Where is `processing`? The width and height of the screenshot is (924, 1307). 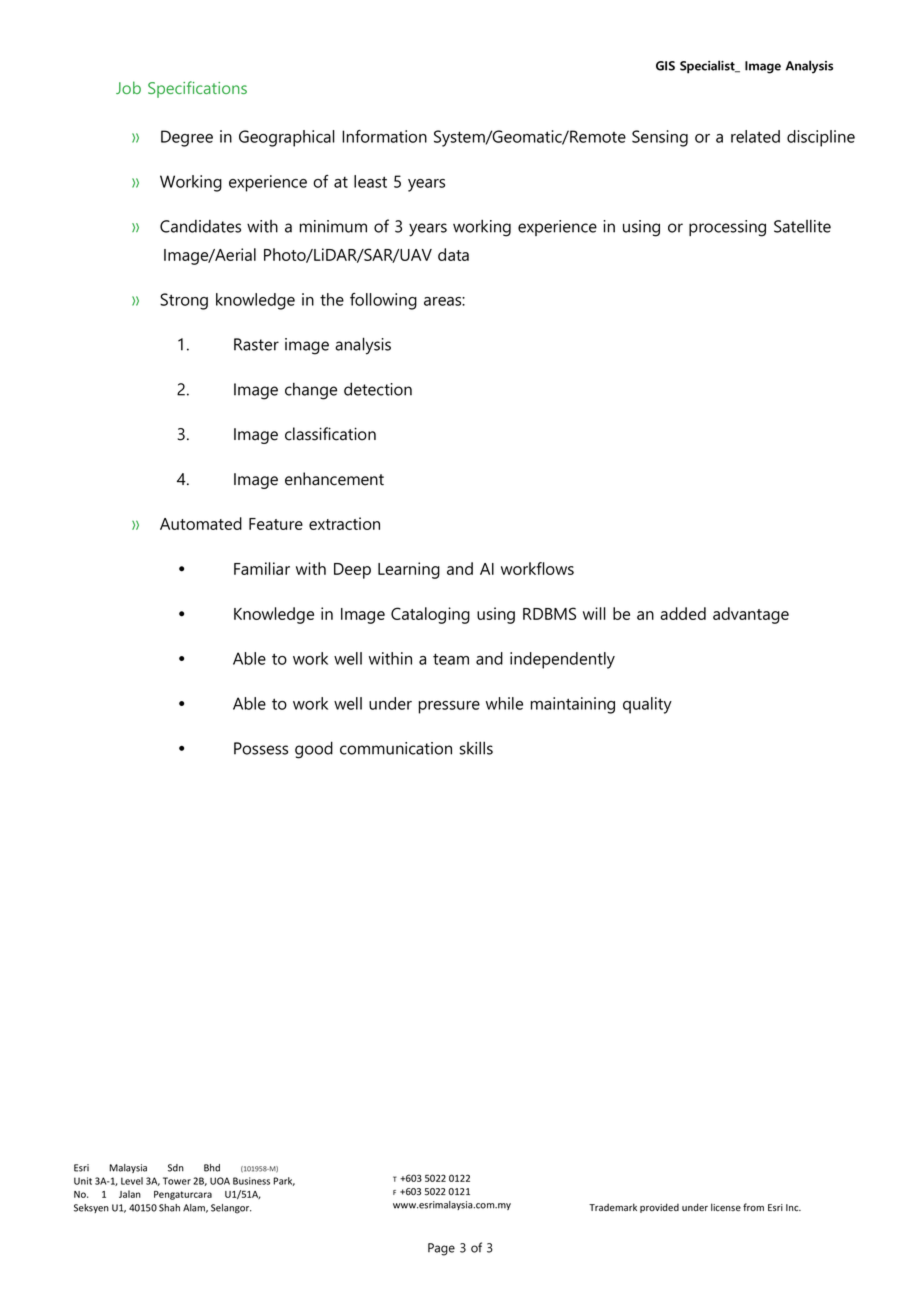 processing is located at coordinates (727, 228).
